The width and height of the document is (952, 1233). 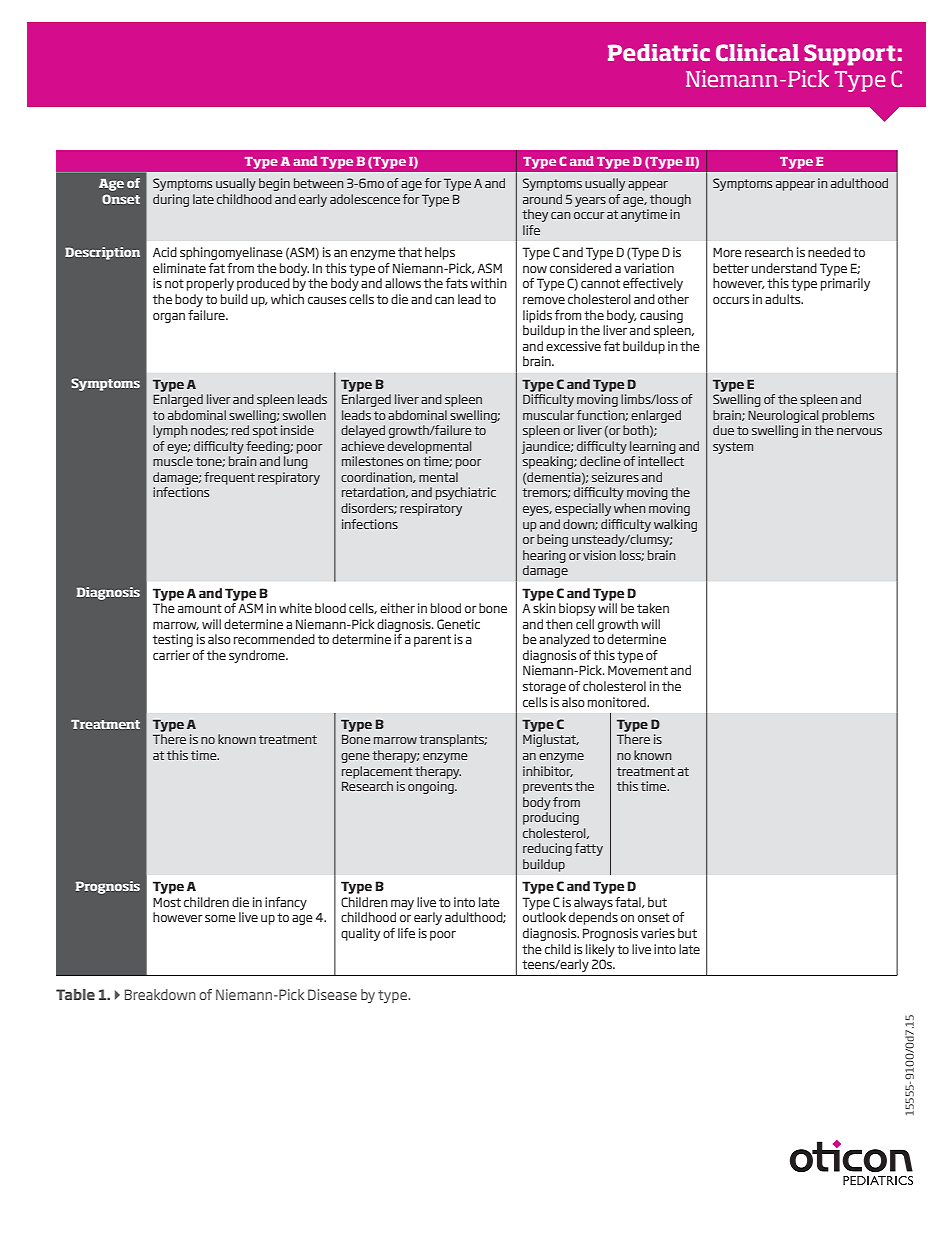 What do you see at coordinates (220, 918) in the document?
I see `some` at bounding box center [220, 918].
